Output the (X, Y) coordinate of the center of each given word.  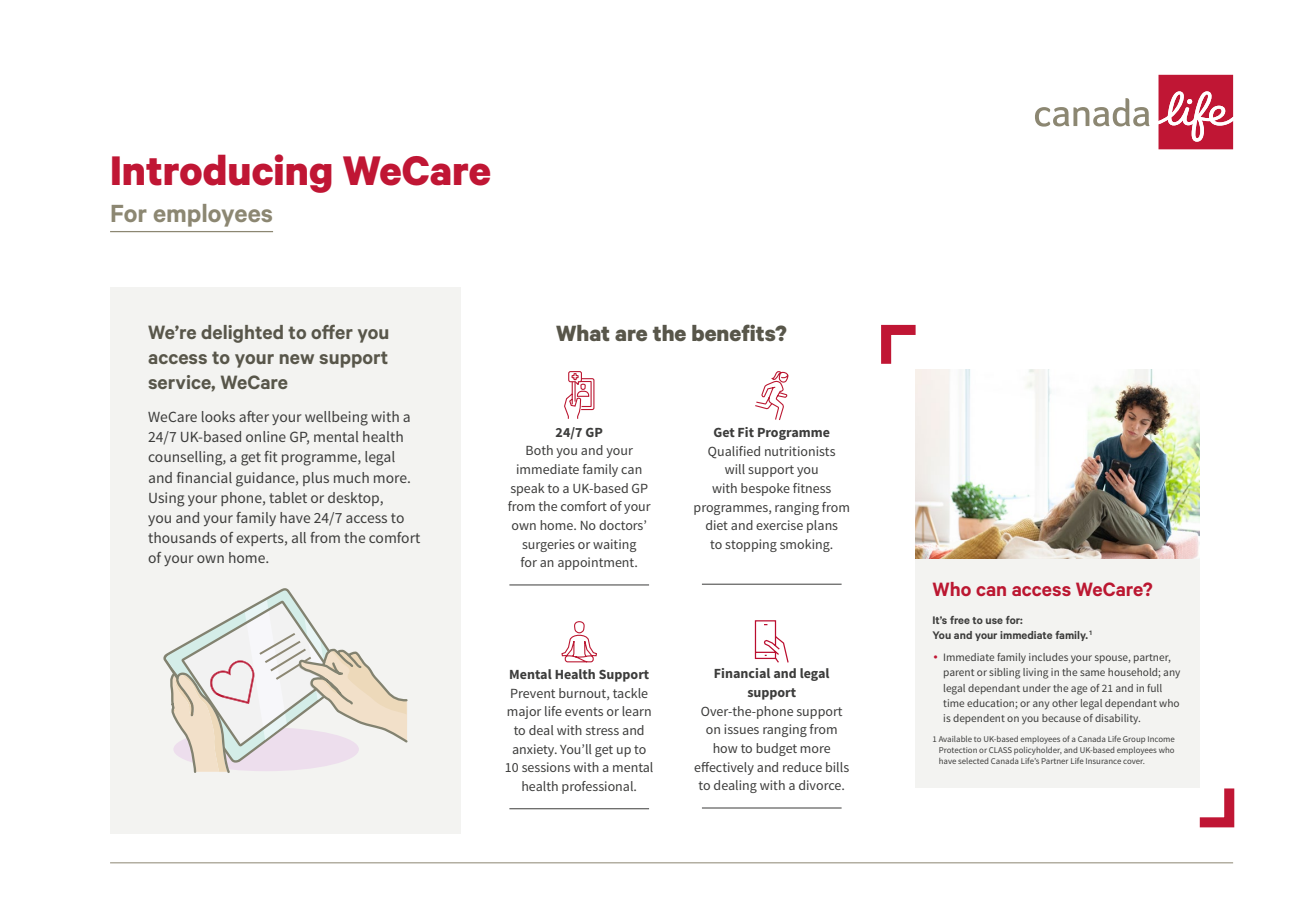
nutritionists (800, 451)
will (735, 469)
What (582, 333)
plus (316, 479)
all (299, 537)
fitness (812, 488)
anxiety (535, 750)
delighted (242, 334)
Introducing (222, 173)
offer (332, 331)
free (960, 620)
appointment (597, 563)
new (297, 359)
